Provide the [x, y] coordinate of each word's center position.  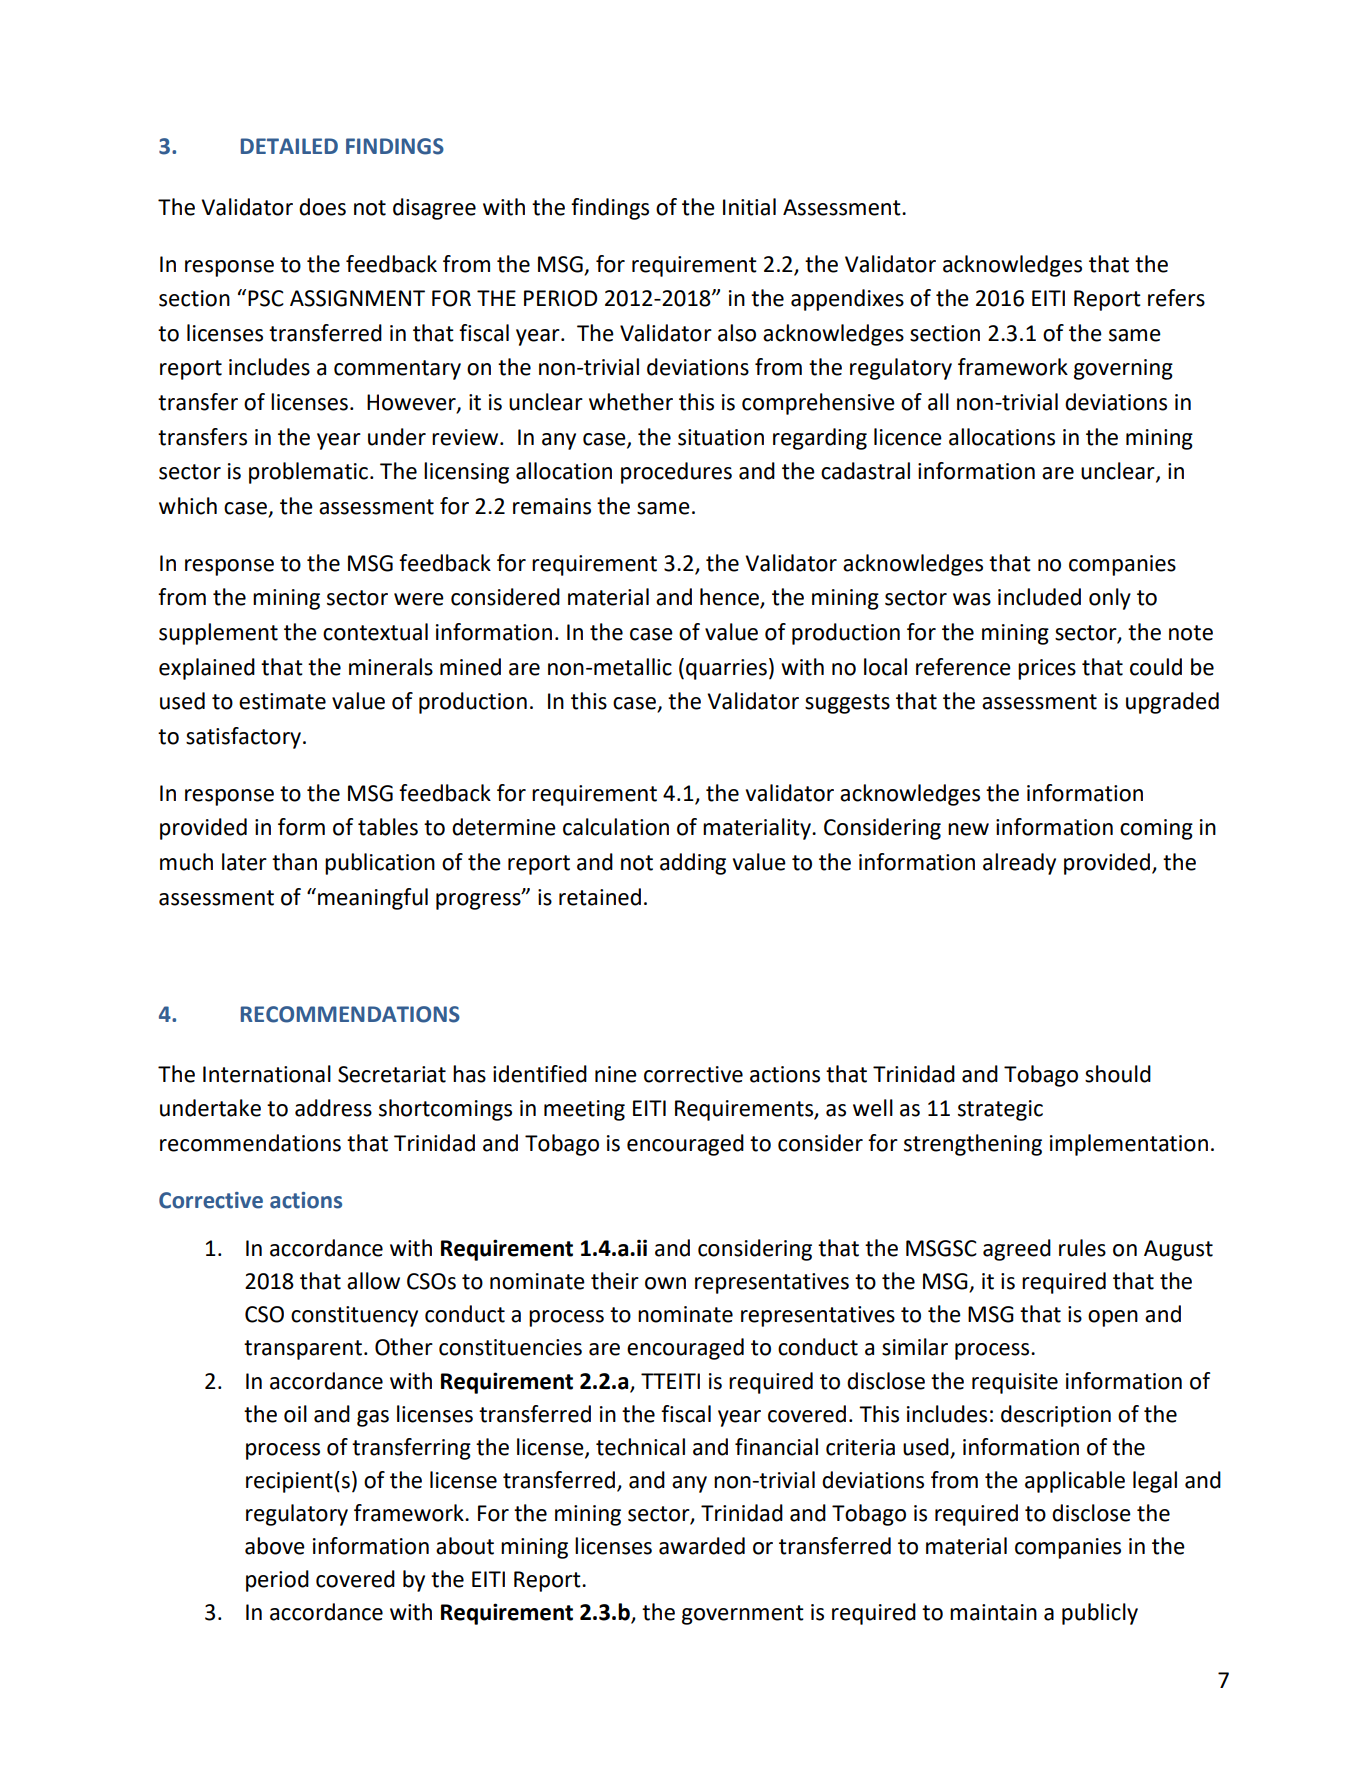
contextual [375, 632]
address [333, 1108]
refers [1176, 298]
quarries [726, 669]
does [322, 207]
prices [1047, 669]
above [275, 1546]
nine [616, 1074]
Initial [749, 207]
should [1118, 1074]
